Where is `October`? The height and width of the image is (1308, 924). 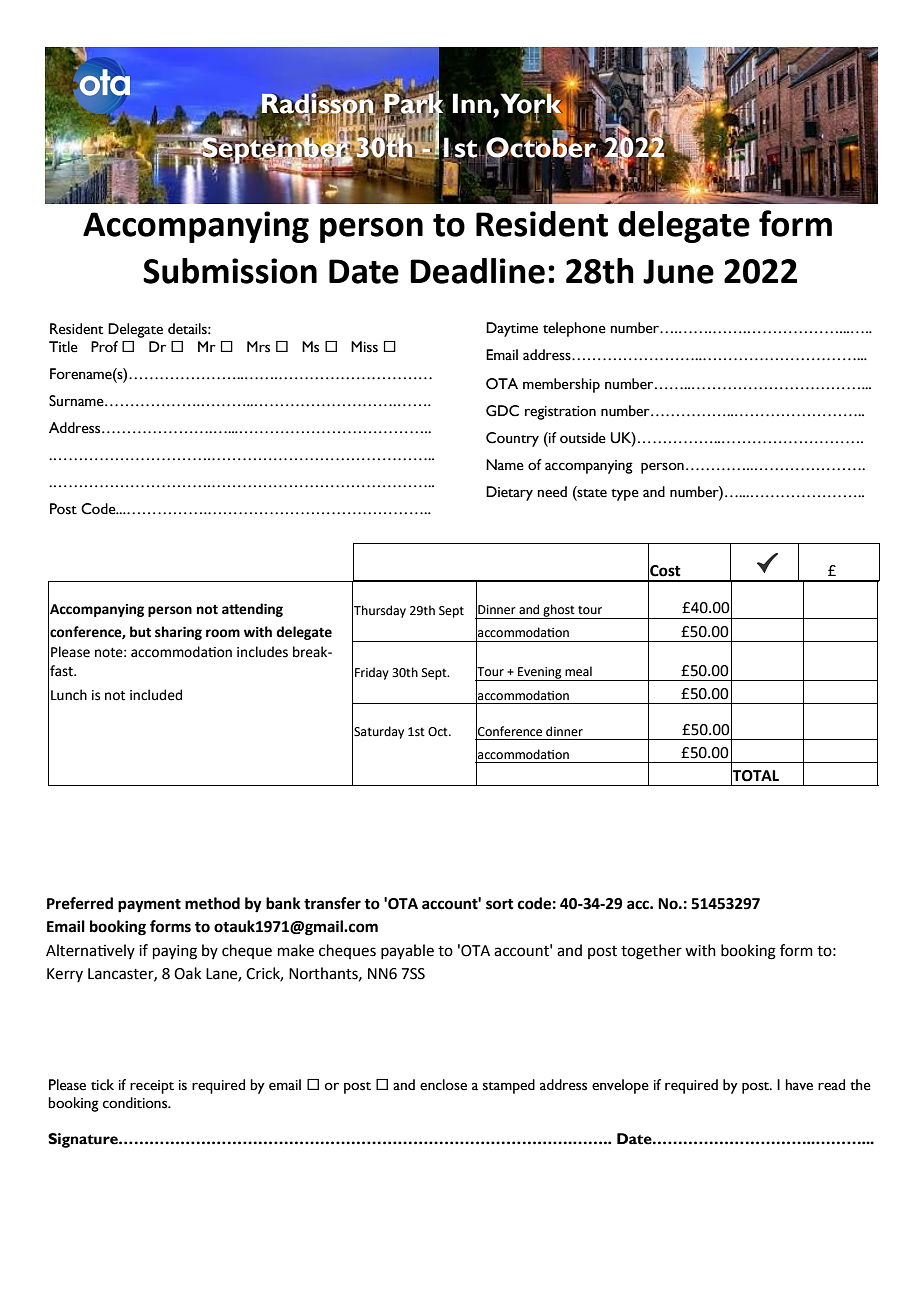
October is located at coordinates (541, 147).
